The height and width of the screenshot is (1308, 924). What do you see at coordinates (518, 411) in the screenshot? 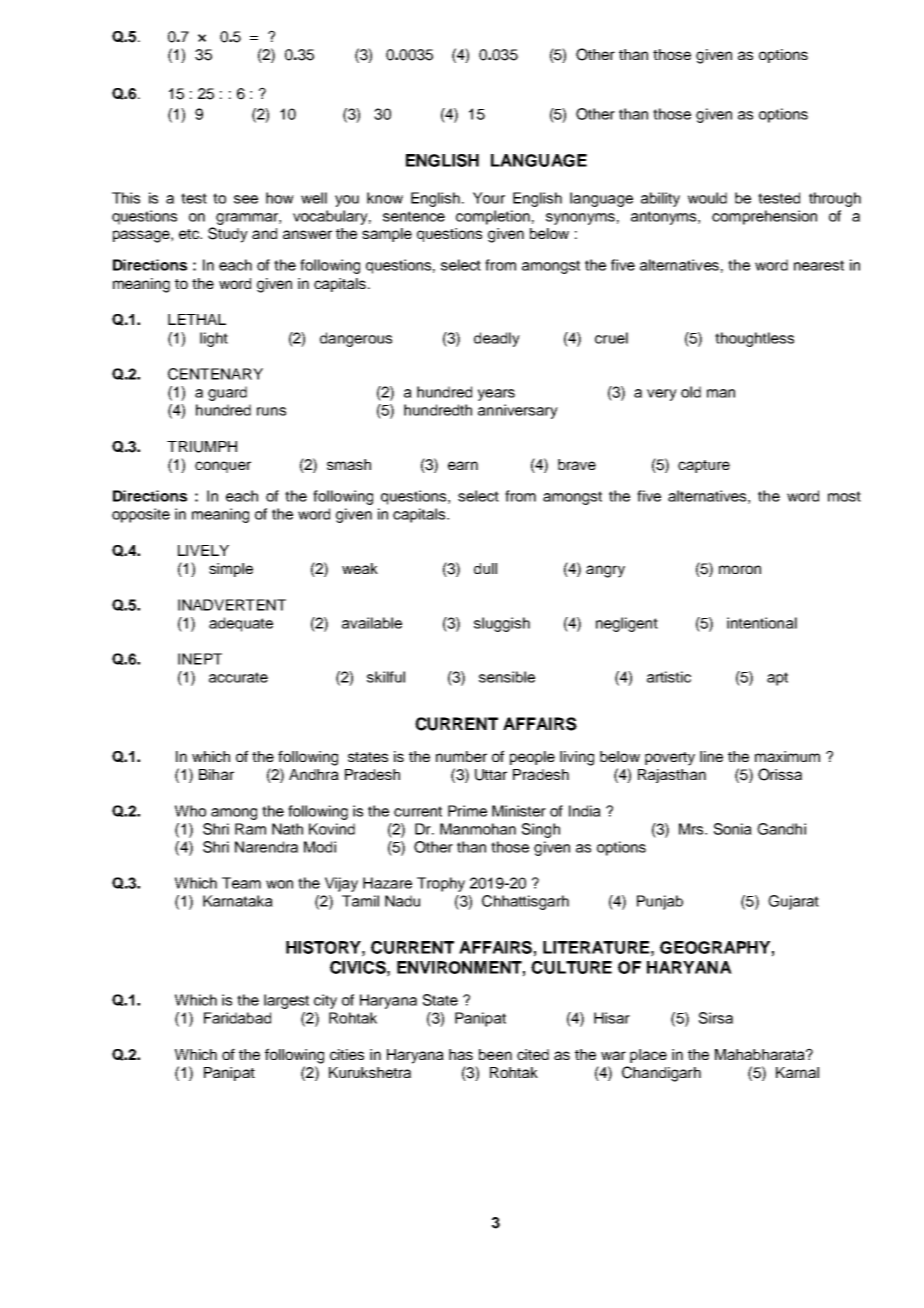
I see `anniversary` at bounding box center [518, 411].
